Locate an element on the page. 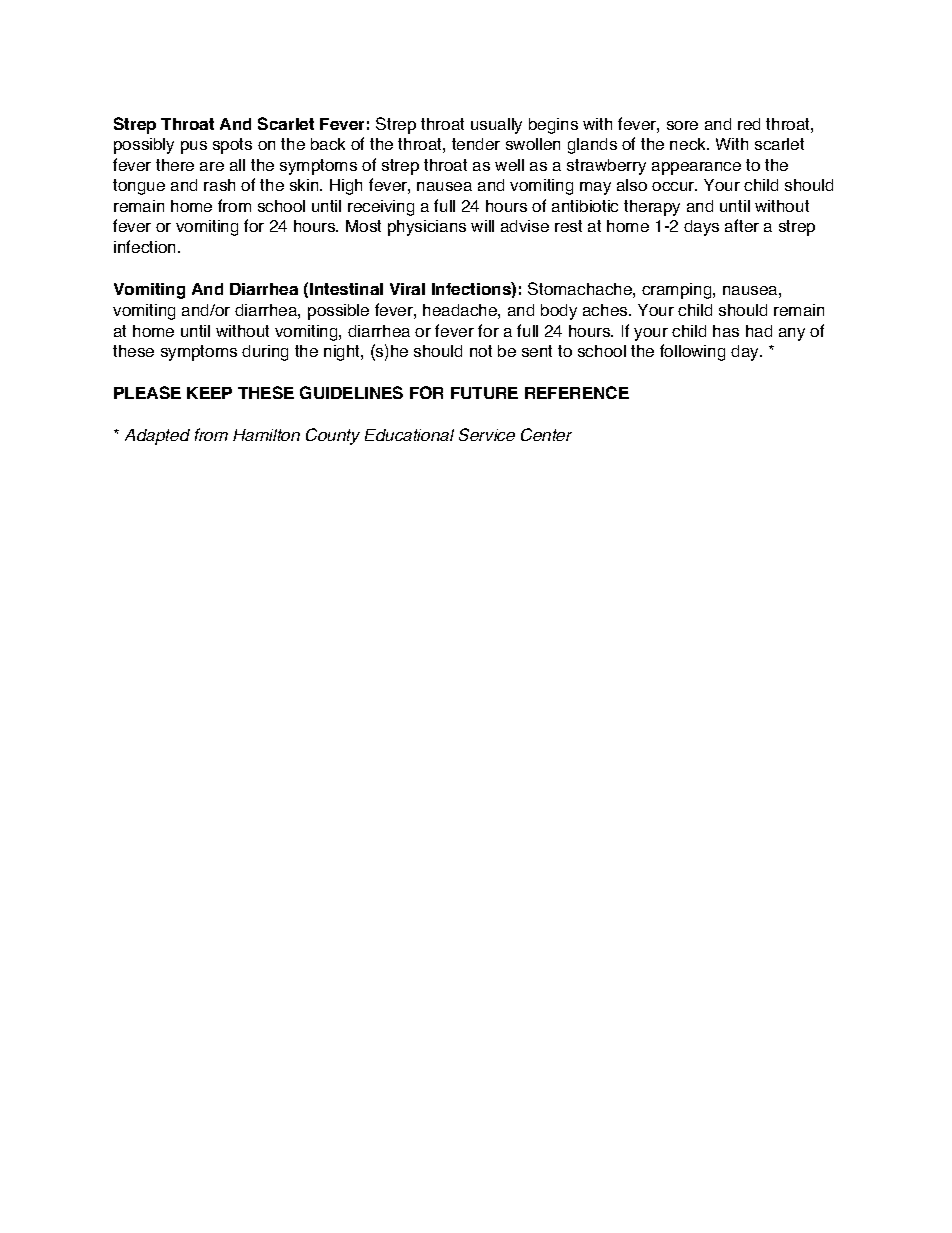 The height and width of the image is (1233, 952). Hamilton is located at coordinates (266, 435).
